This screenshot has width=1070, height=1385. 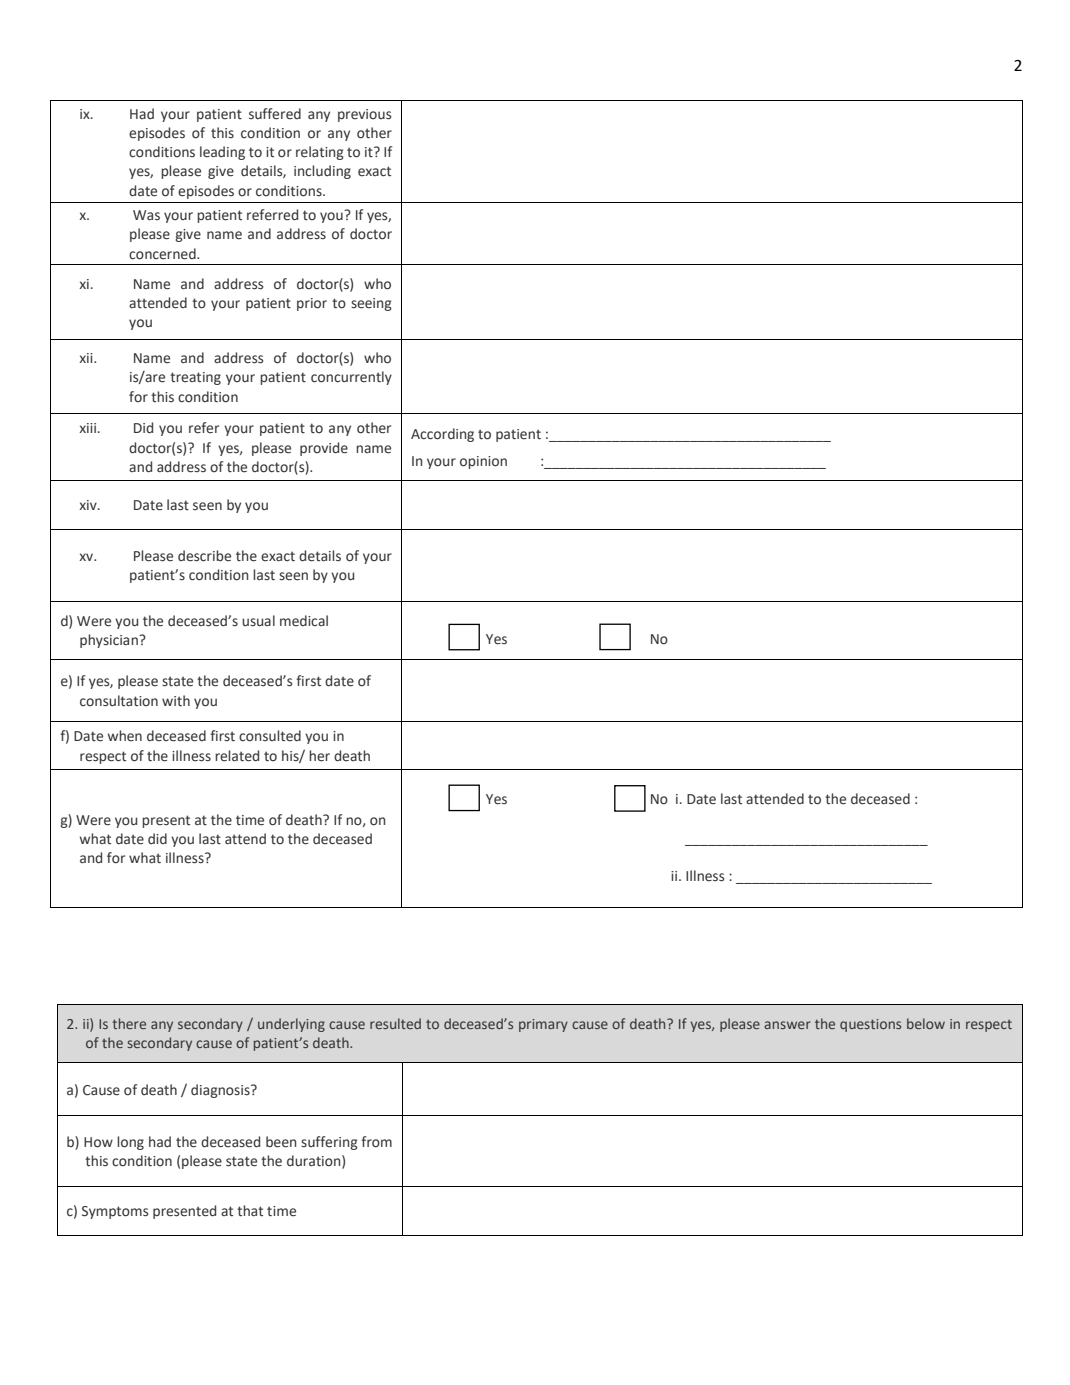 What do you see at coordinates (870, 1025) in the screenshot?
I see `questions` at bounding box center [870, 1025].
